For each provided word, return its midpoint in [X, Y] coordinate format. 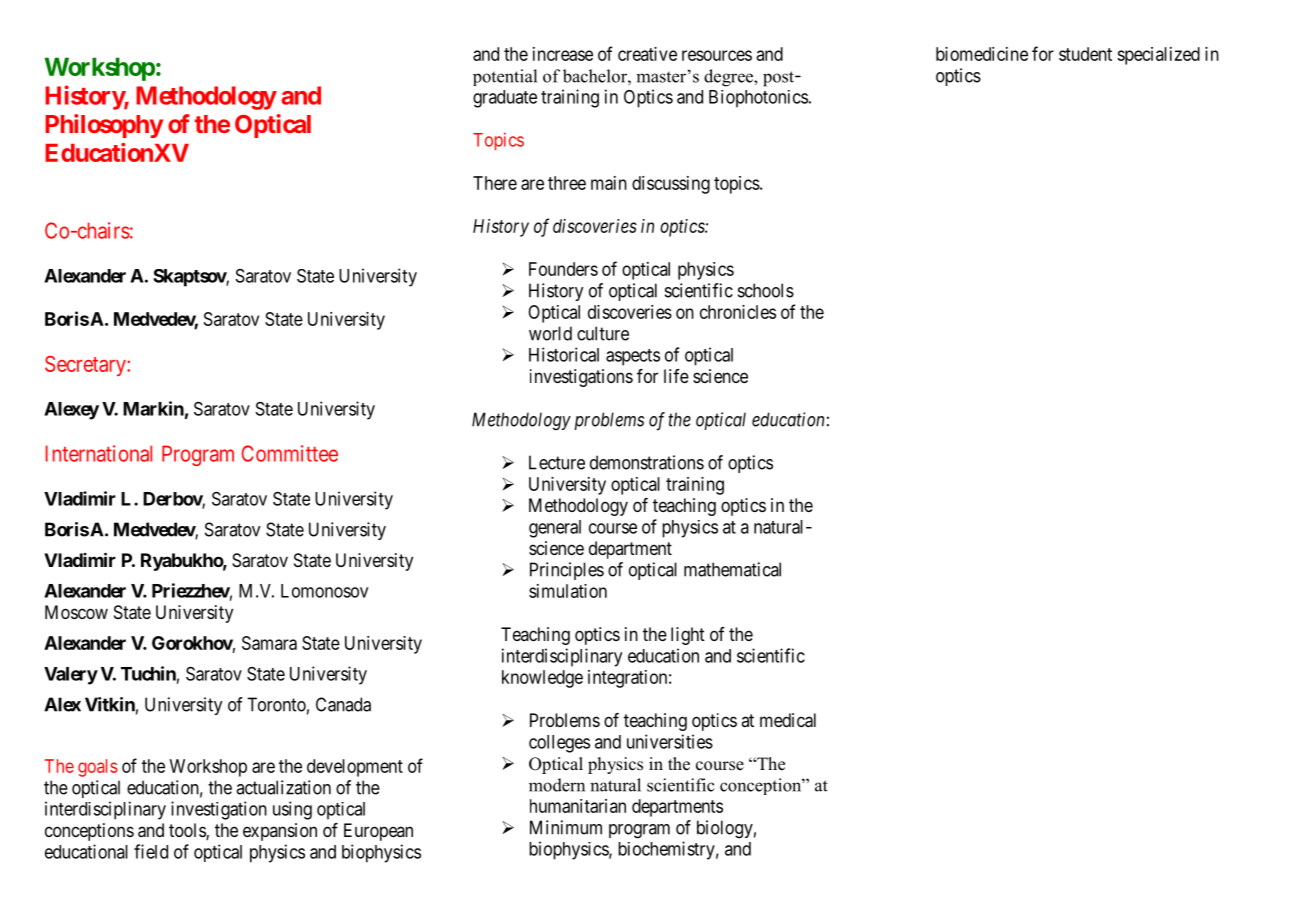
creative [647, 54]
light [688, 636]
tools [188, 831]
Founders [563, 269]
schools [766, 290]
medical [788, 720]
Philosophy [104, 126]
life [676, 376]
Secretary [86, 366]
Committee [289, 453]
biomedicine [982, 54]
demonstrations [647, 462]
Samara [269, 643]
